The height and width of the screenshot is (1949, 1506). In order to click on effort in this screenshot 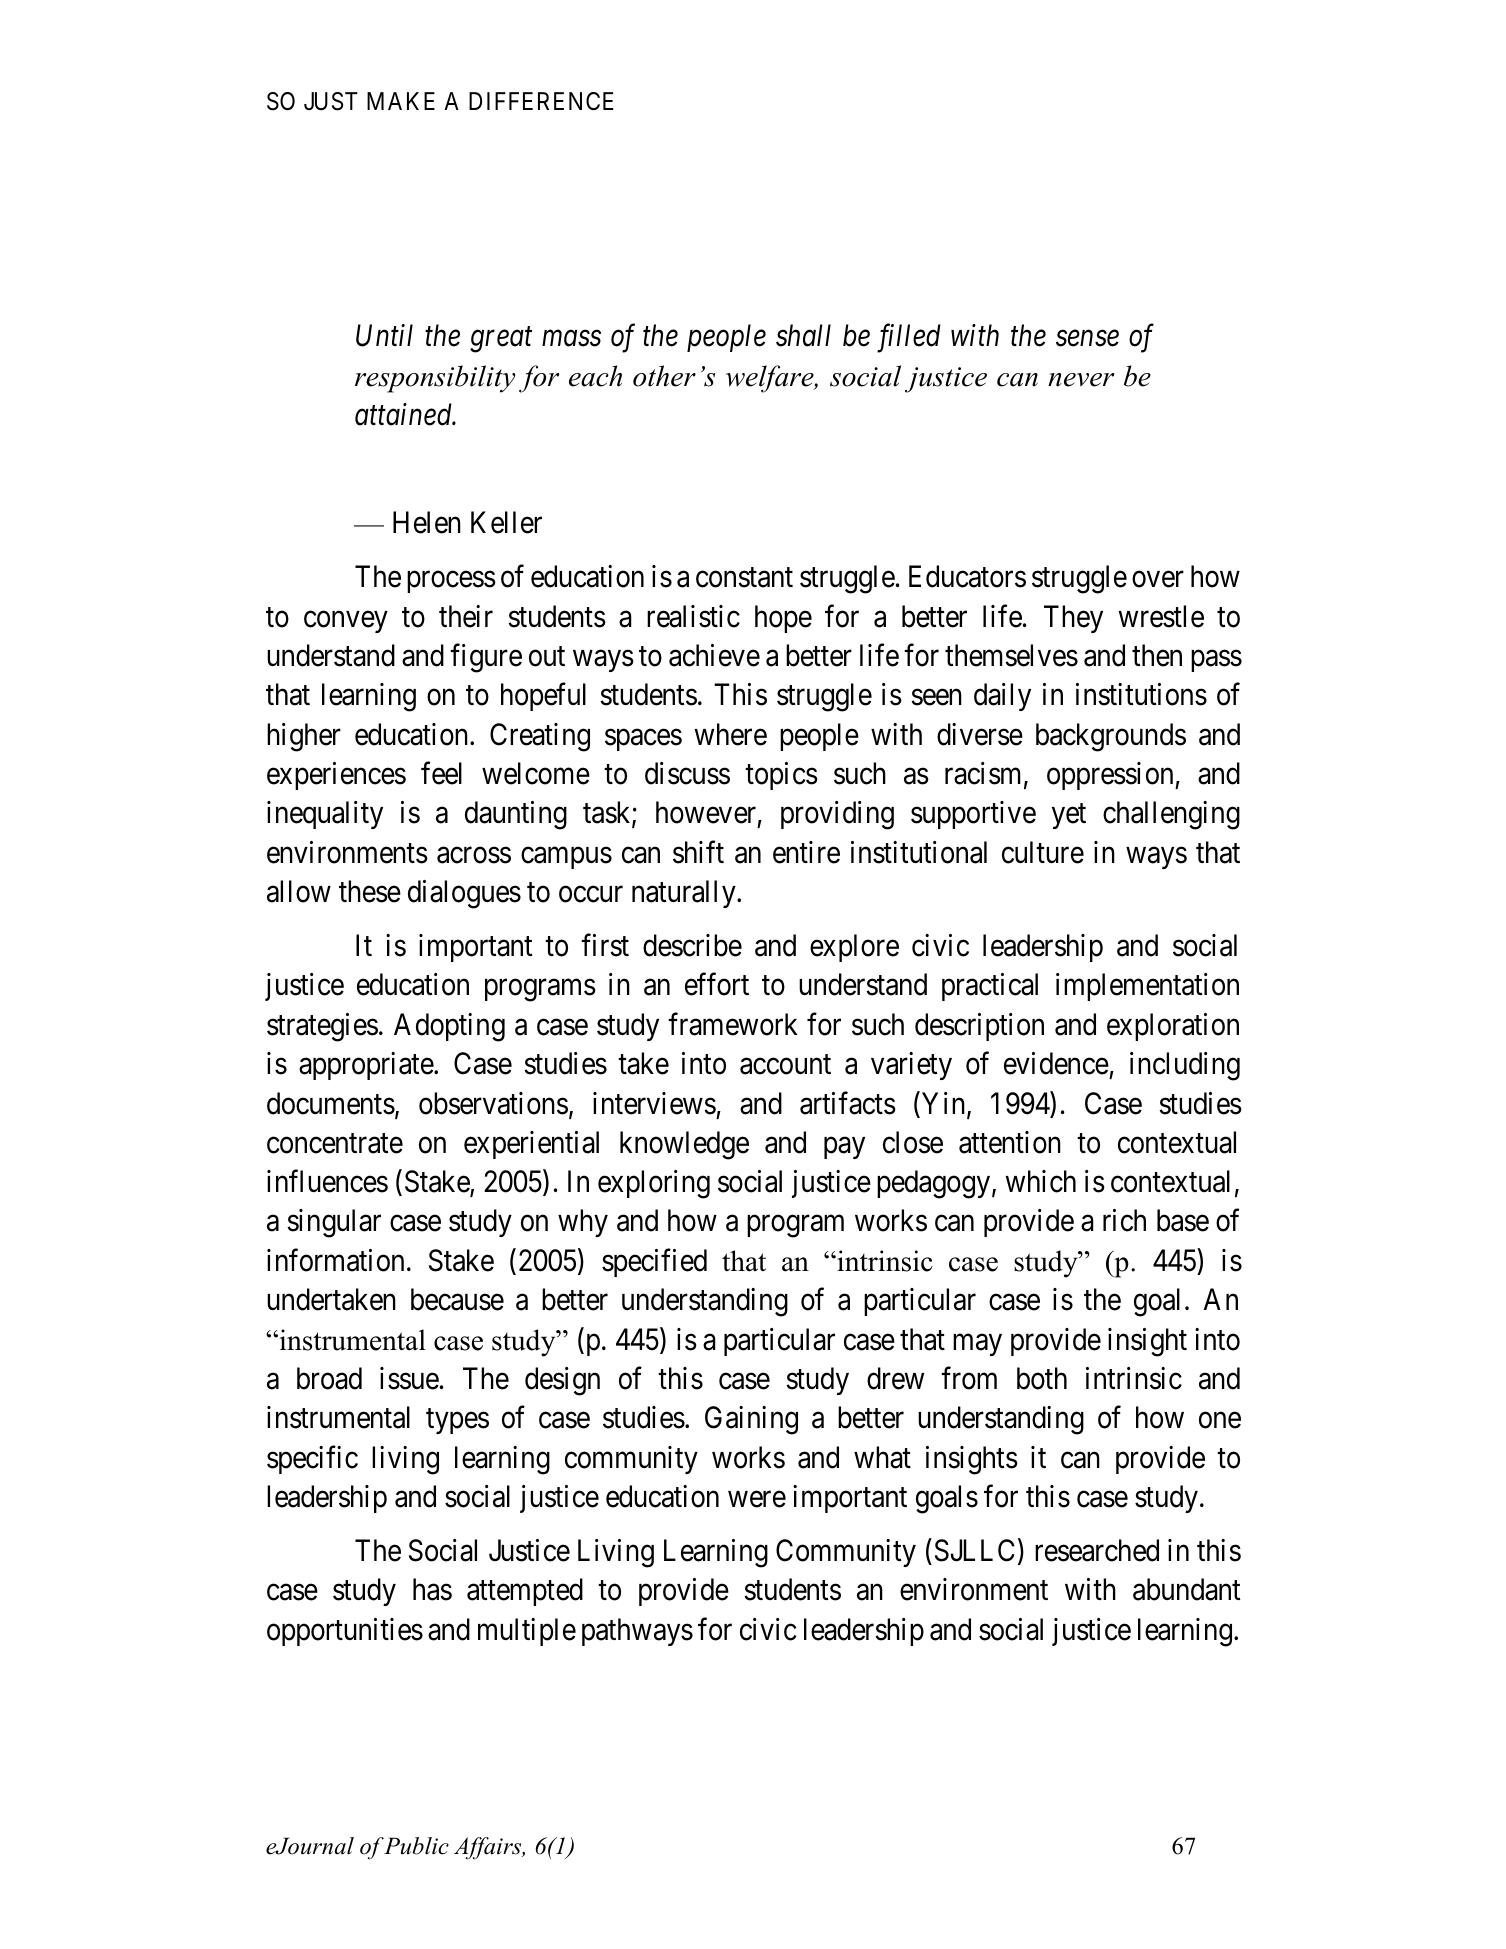, I will do `click(717, 984)`.
